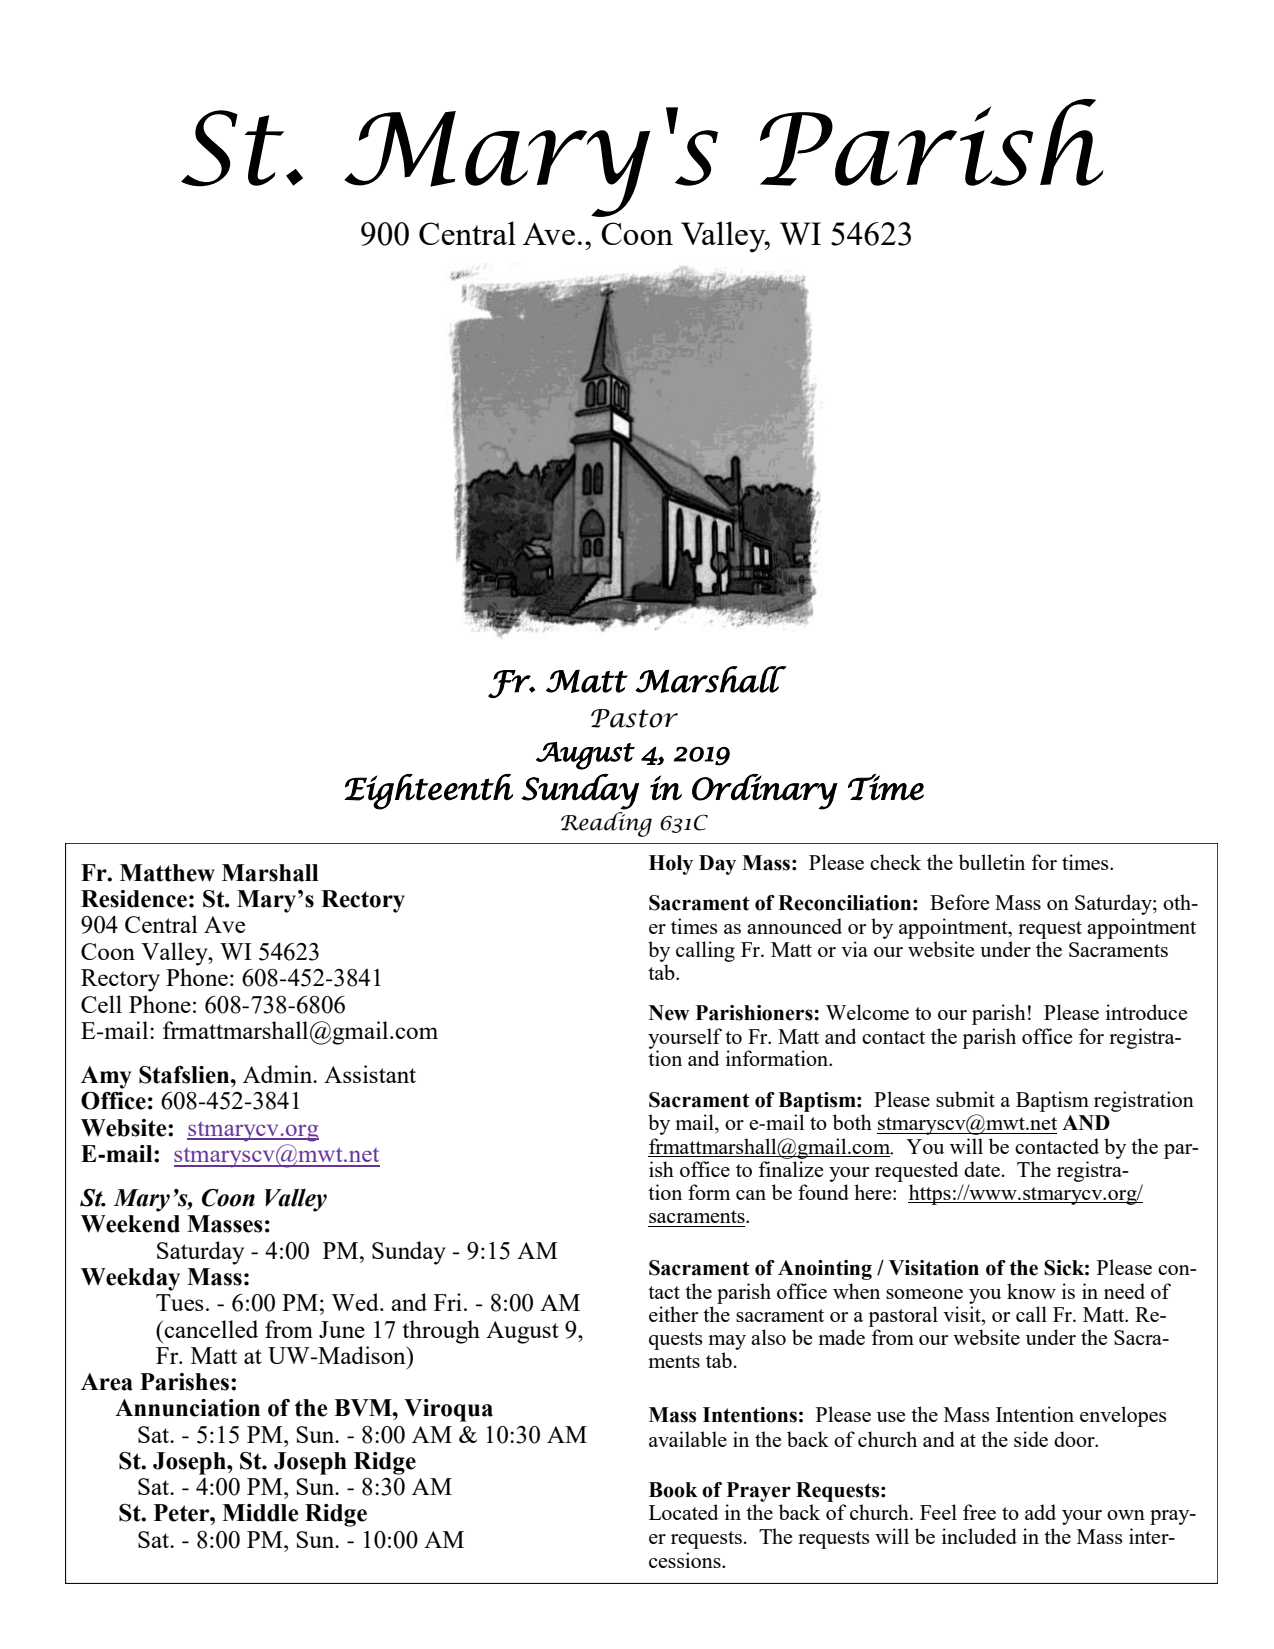  What do you see at coordinates (992, 862) in the page?
I see `bulletin` at bounding box center [992, 862].
